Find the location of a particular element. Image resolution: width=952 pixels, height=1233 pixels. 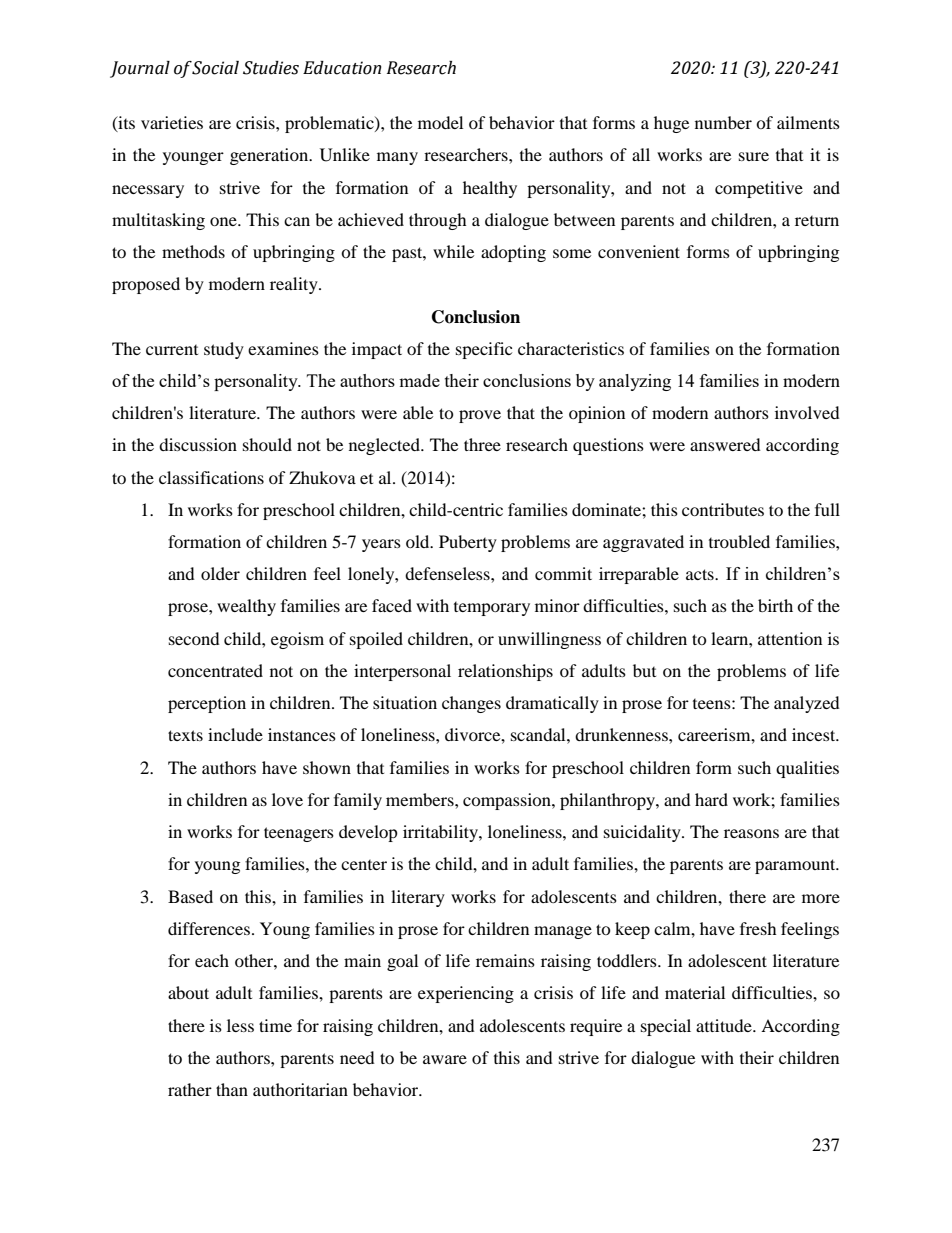

specific is located at coordinates (484, 350).
